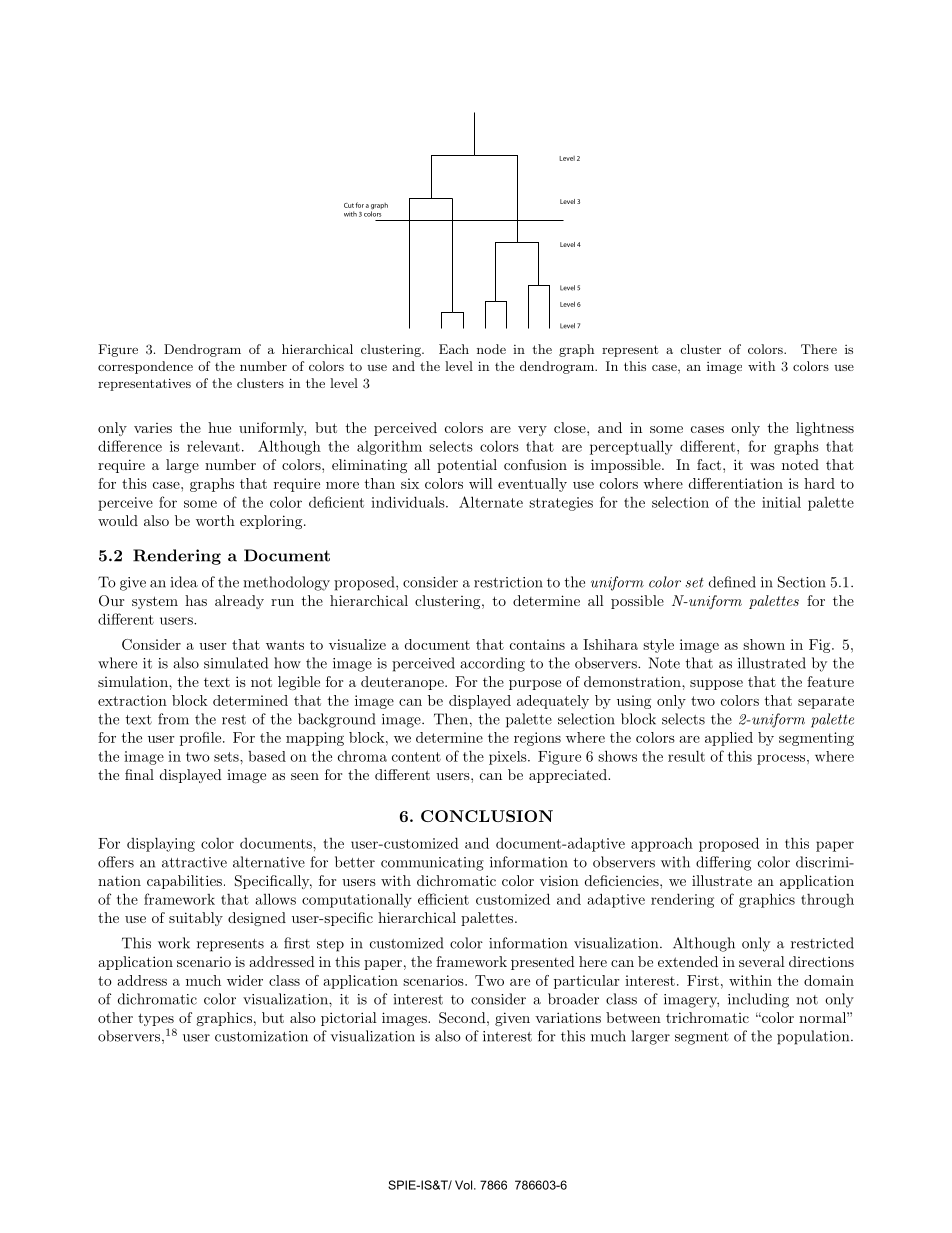 The width and height of the page is (952, 1233). What do you see at coordinates (173, 719) in the page?
I see `from` at bounding box center [173, 719].
